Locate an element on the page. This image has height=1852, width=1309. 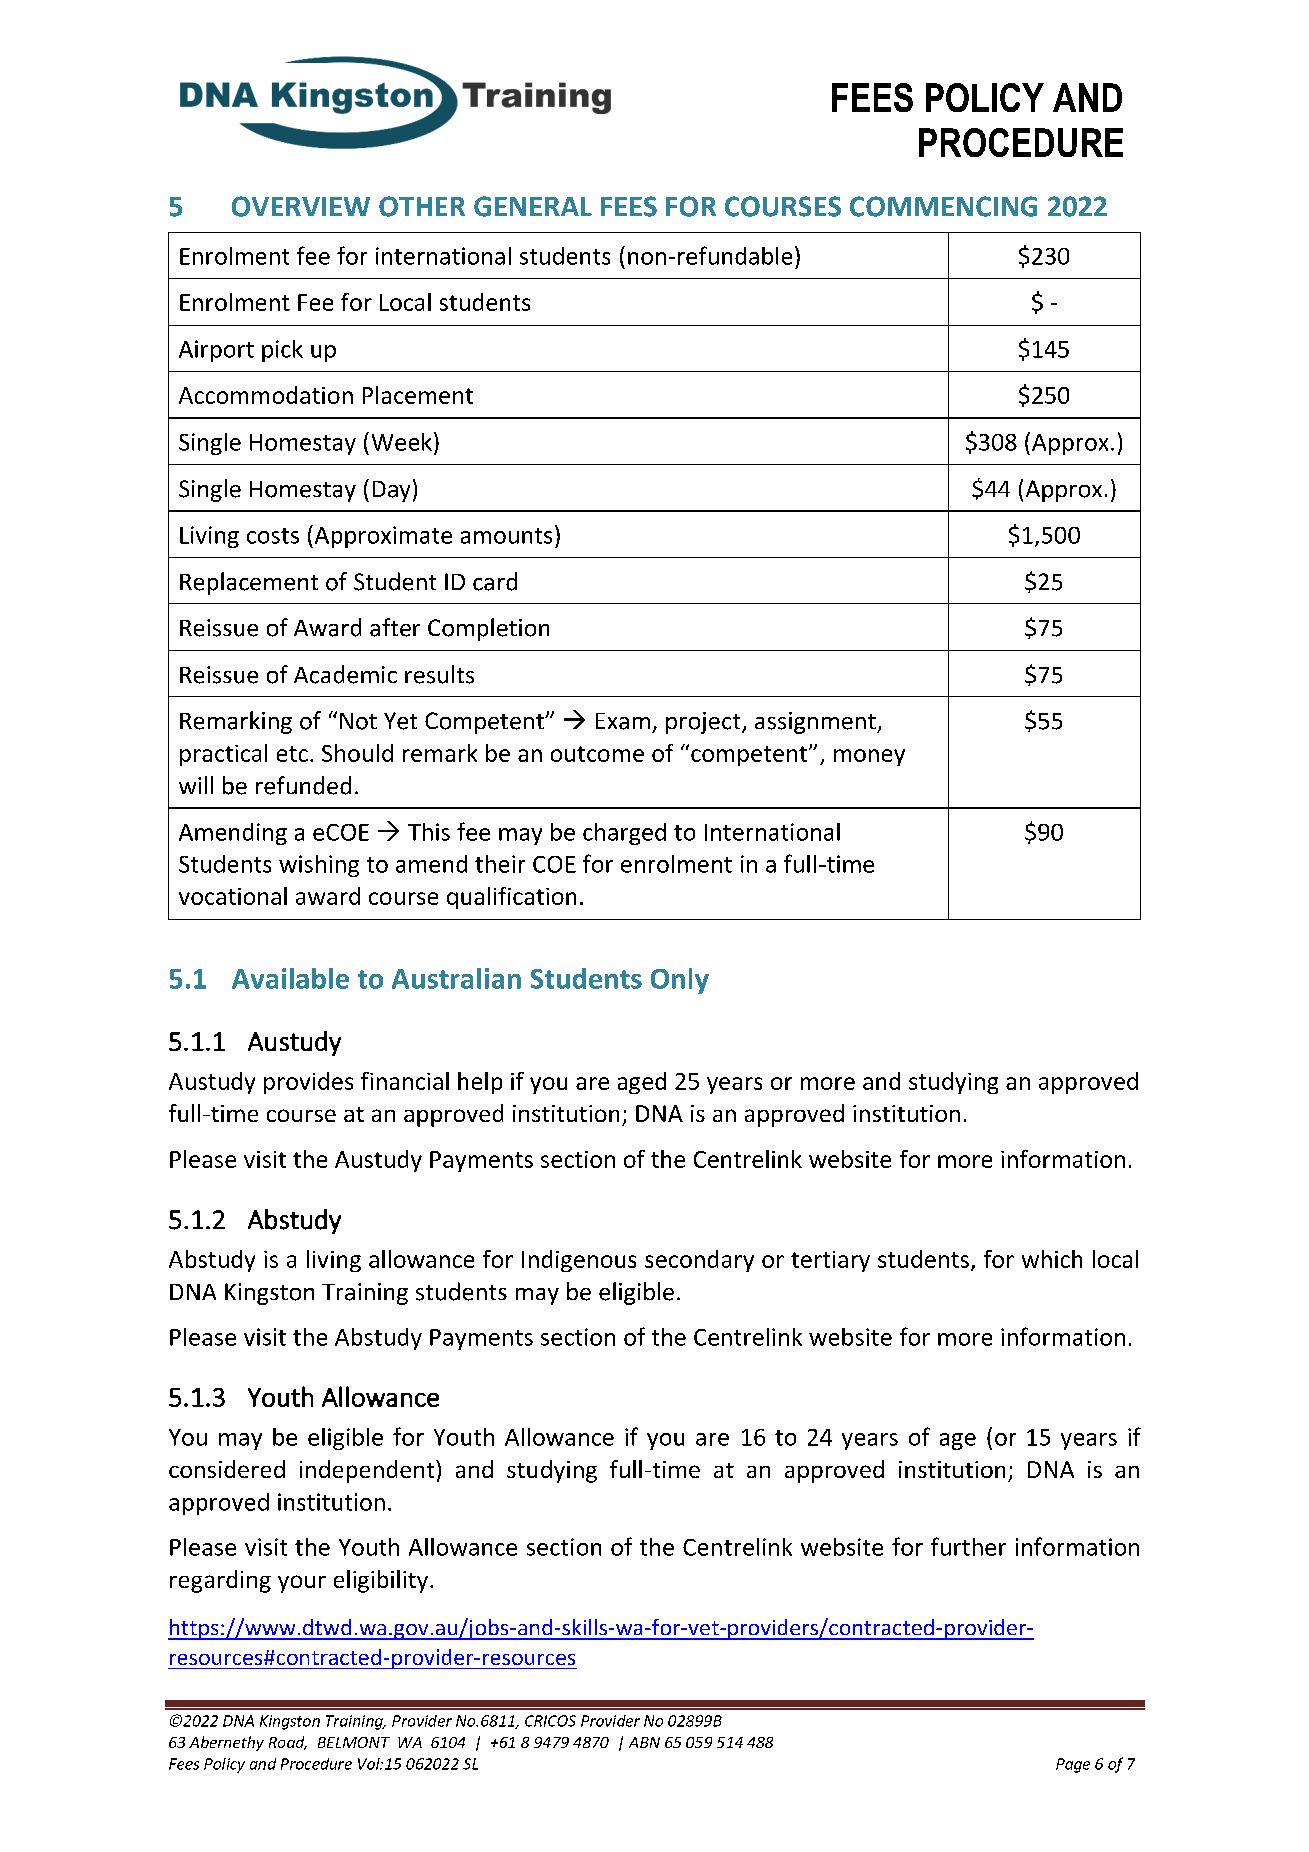
independent is located at coordinates (368, 1471).
